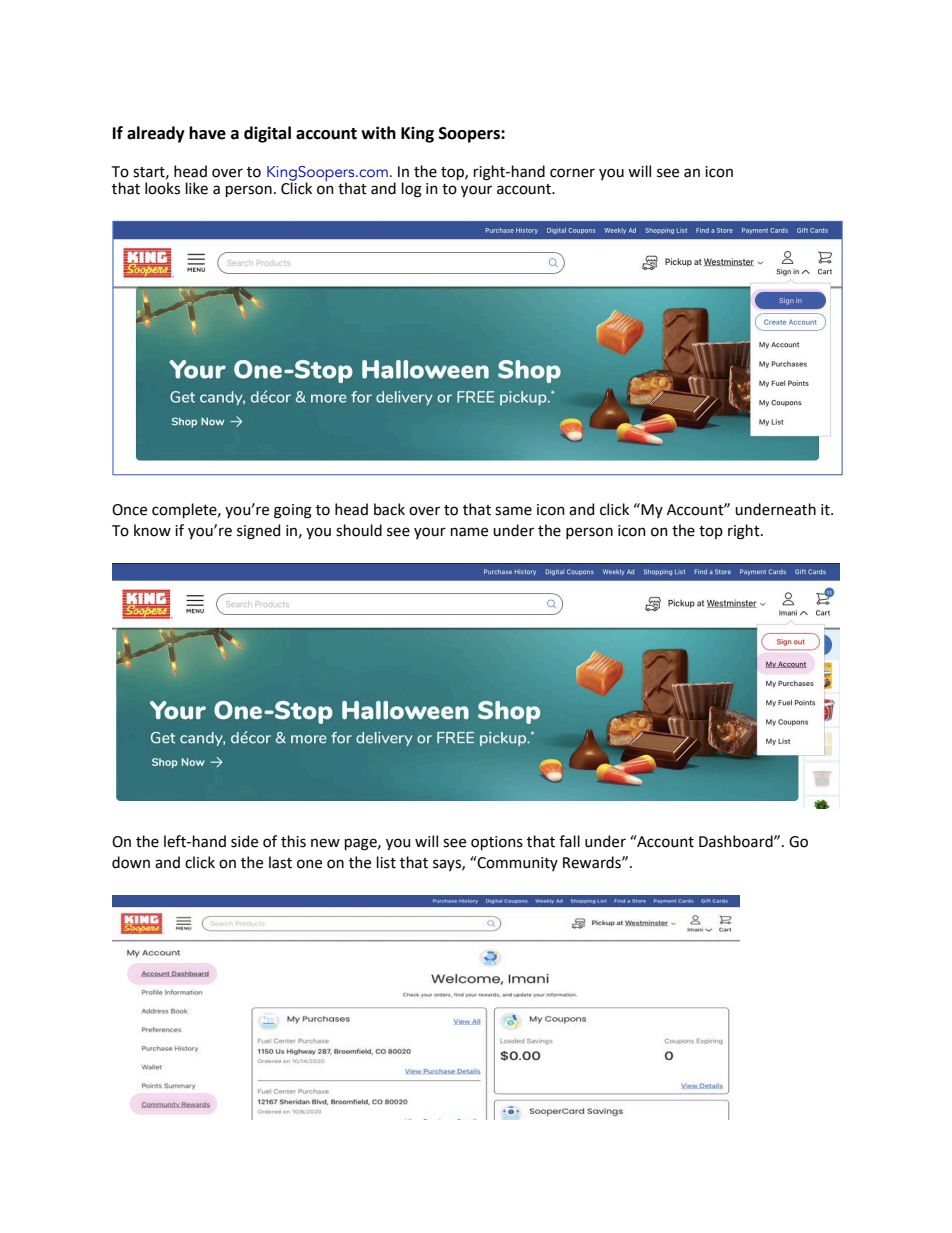 Image resolution: width=952 pixels, height=1233 pixels. Describe the element at coordinates (152, 530) in the screenshot. I see `know` at that location.
